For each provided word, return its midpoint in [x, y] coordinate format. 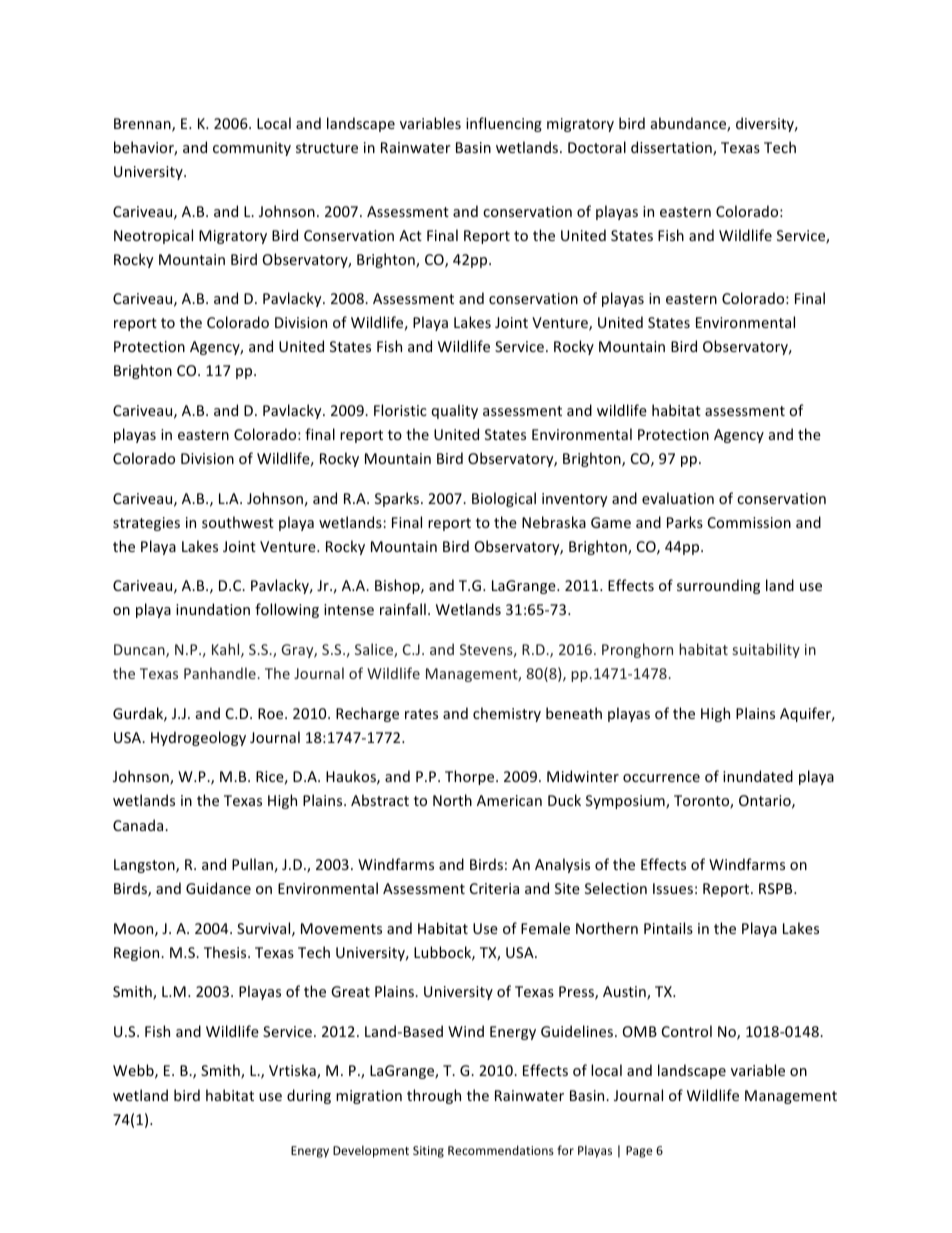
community [252, 149]
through [434, 1096]
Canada [139, 825]
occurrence [661, 778]
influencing [504, 124]
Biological [504, 499]
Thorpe [471, 777]
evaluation [678, 498]
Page [639, 1152]
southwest [238, 522]
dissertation [672, 148]
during [309, 1096]
